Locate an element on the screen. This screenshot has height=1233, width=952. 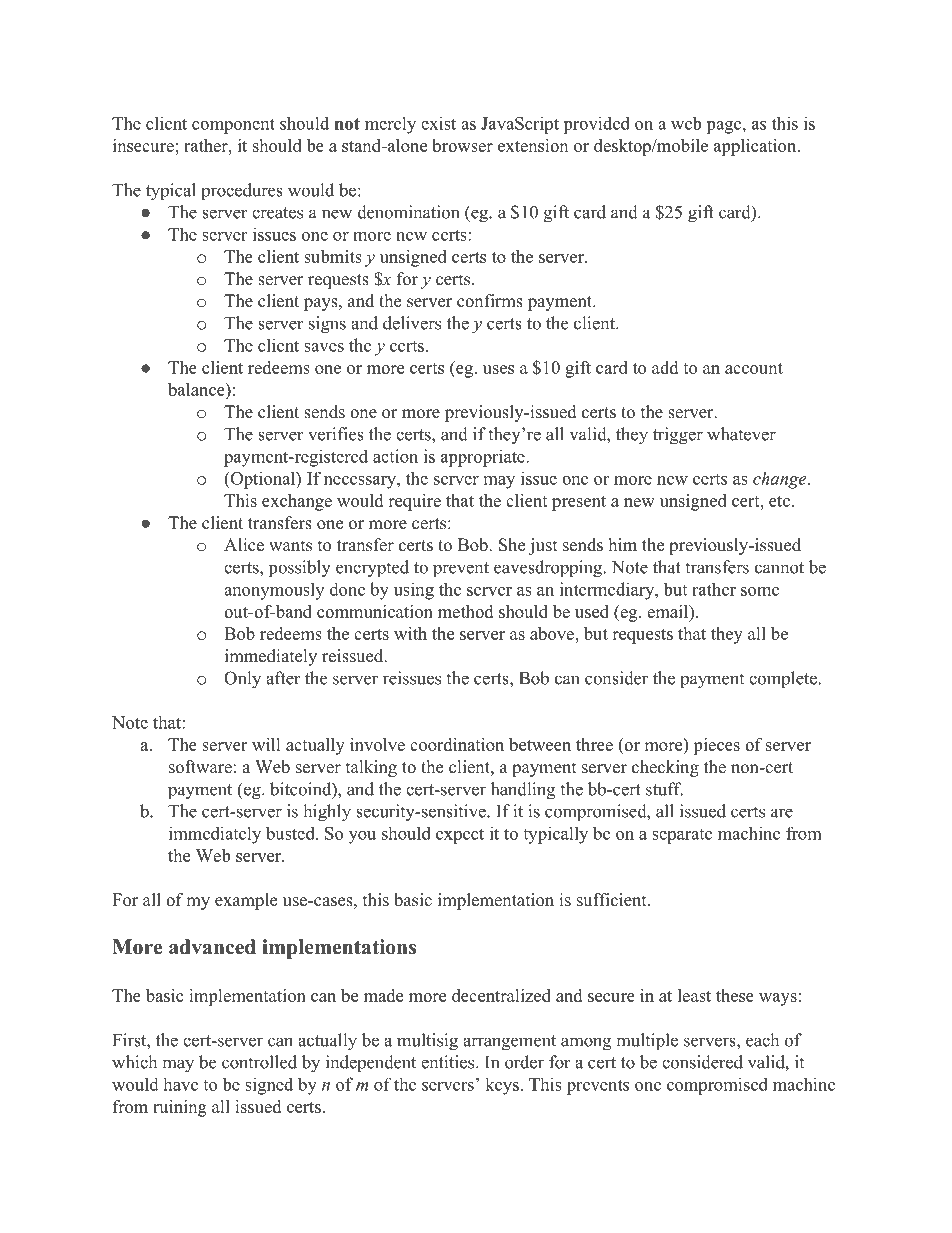
entities is located at coordinates (447, 1062).
